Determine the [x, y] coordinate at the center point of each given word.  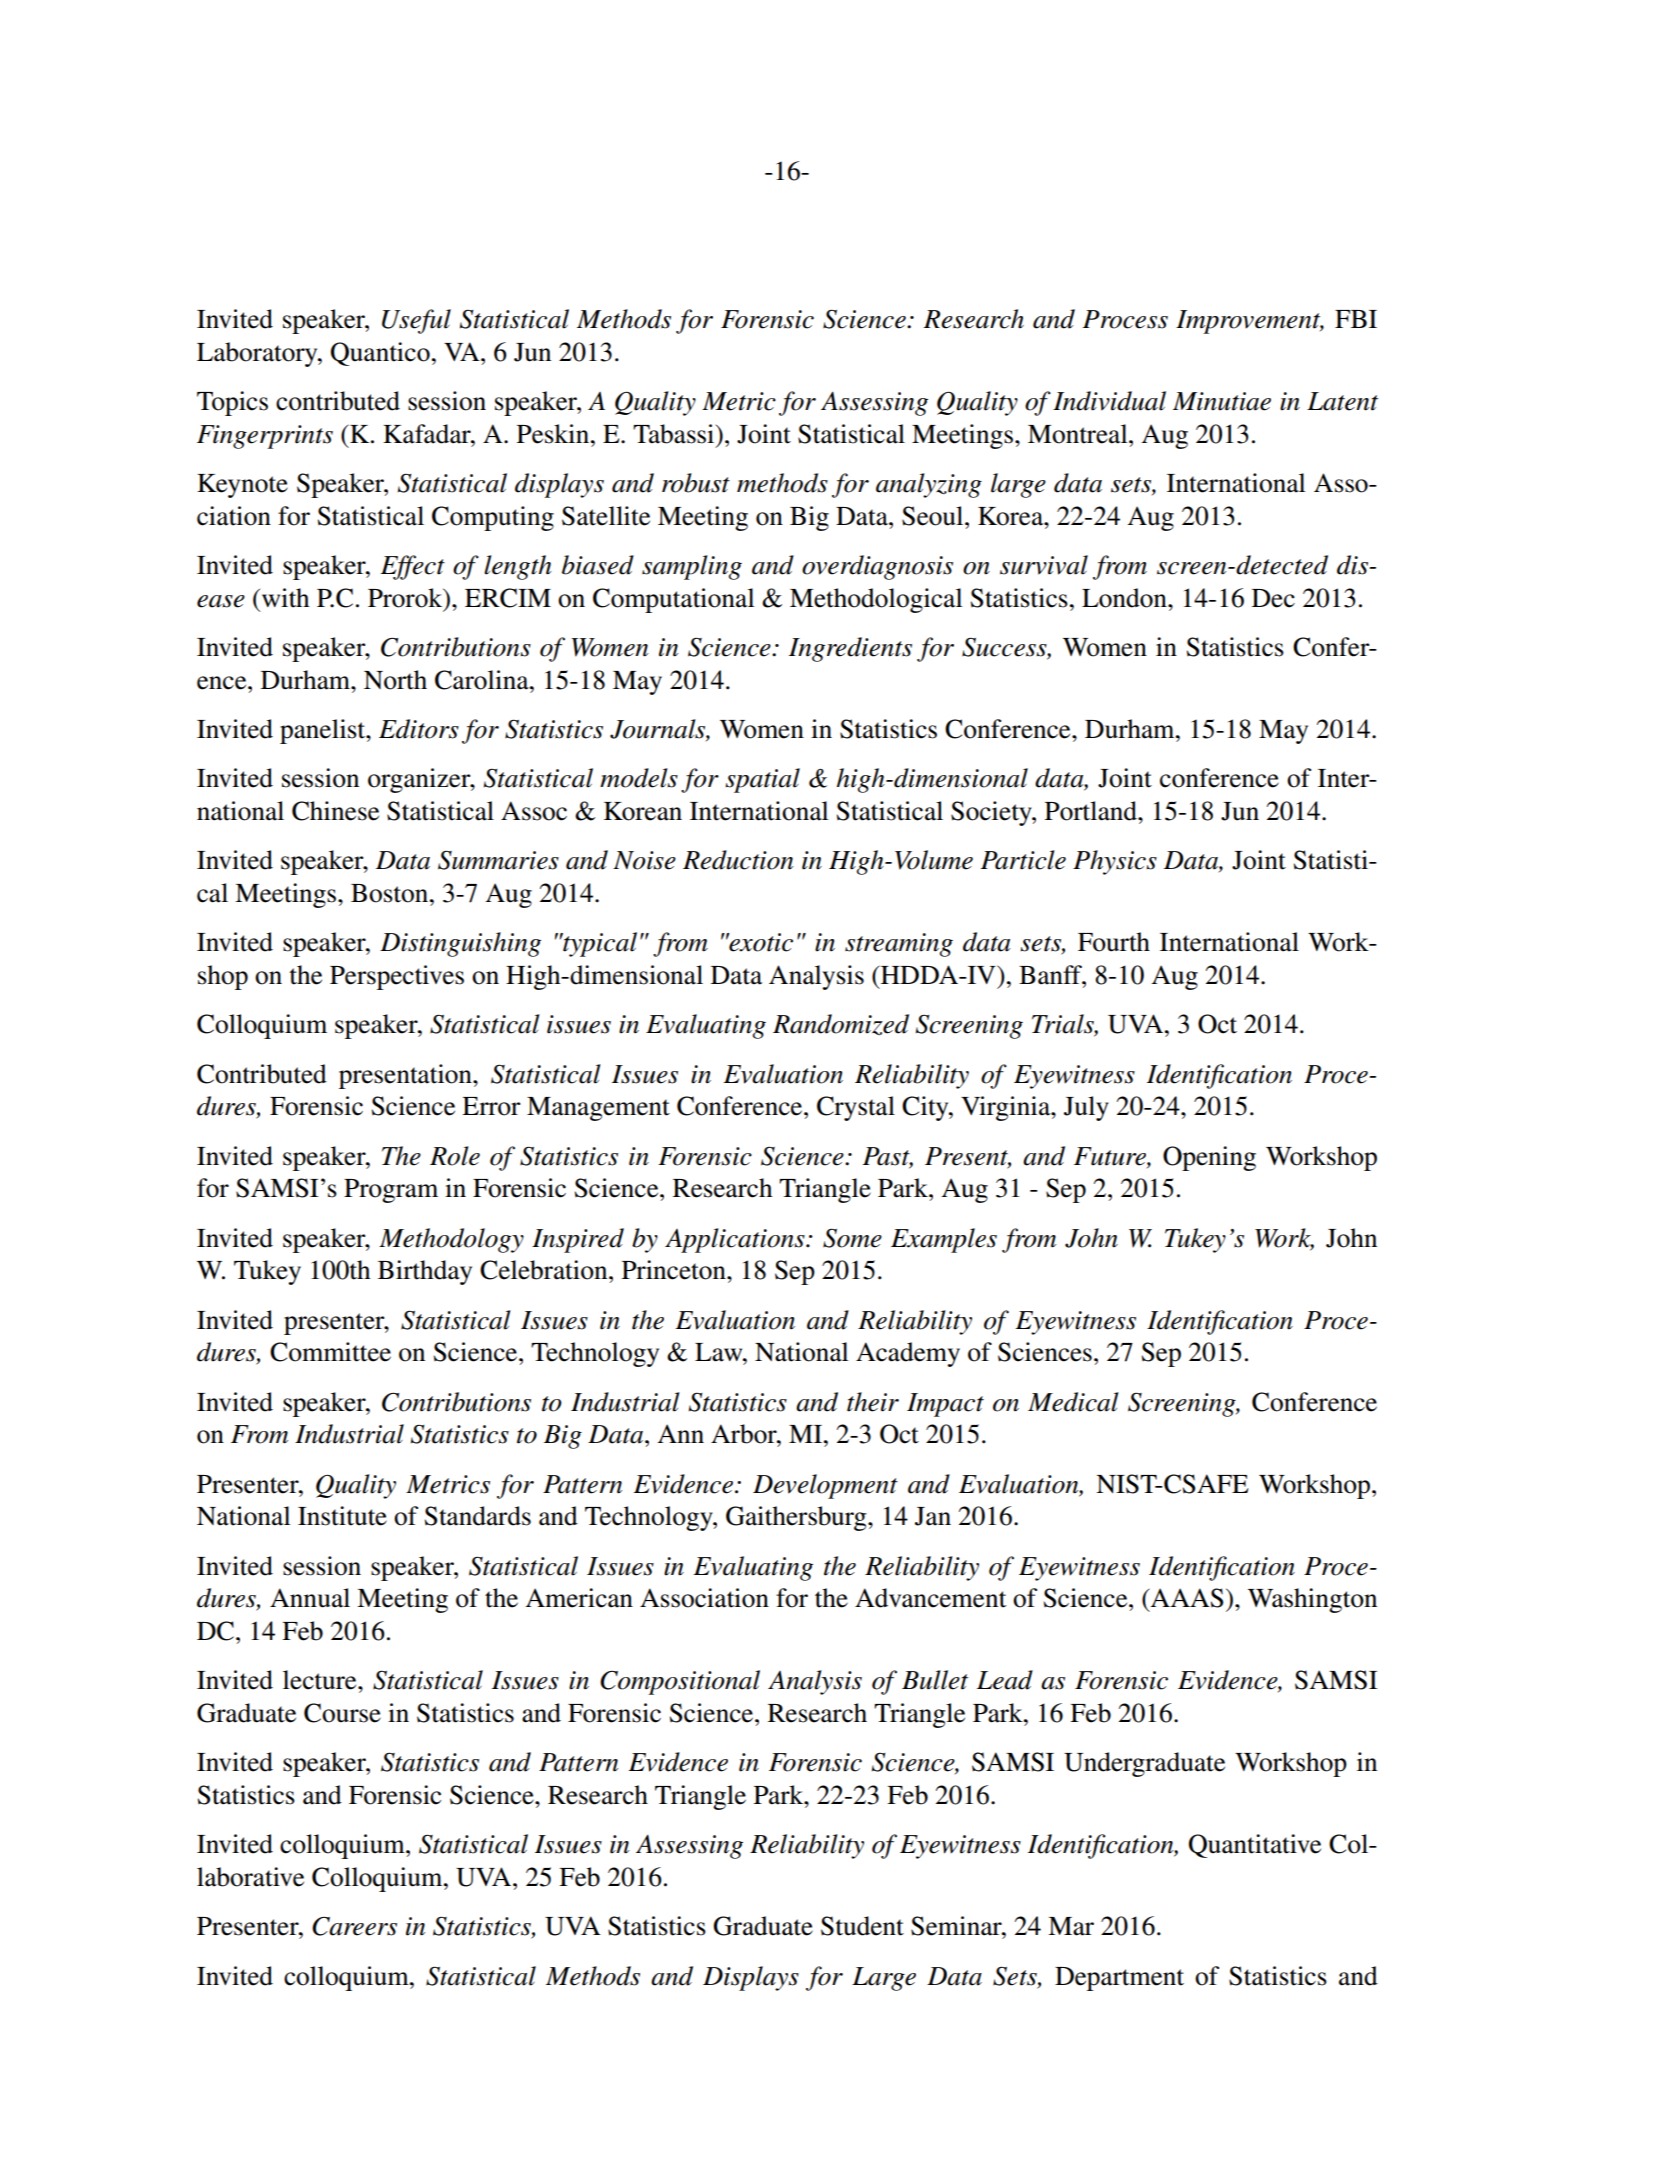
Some [852, 1238]
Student [862, 1926]
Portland [1092, 811]
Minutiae [1222, 401]
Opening [1209, 1158]
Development [825, 1486]
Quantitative [1255, 1846]
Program [391, 1191]
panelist [324, 731]
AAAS [1186, 1598]
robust [696, 483]
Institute [342, 1516]
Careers [354, 1926]
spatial [762, 780]
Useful [416, 321]
